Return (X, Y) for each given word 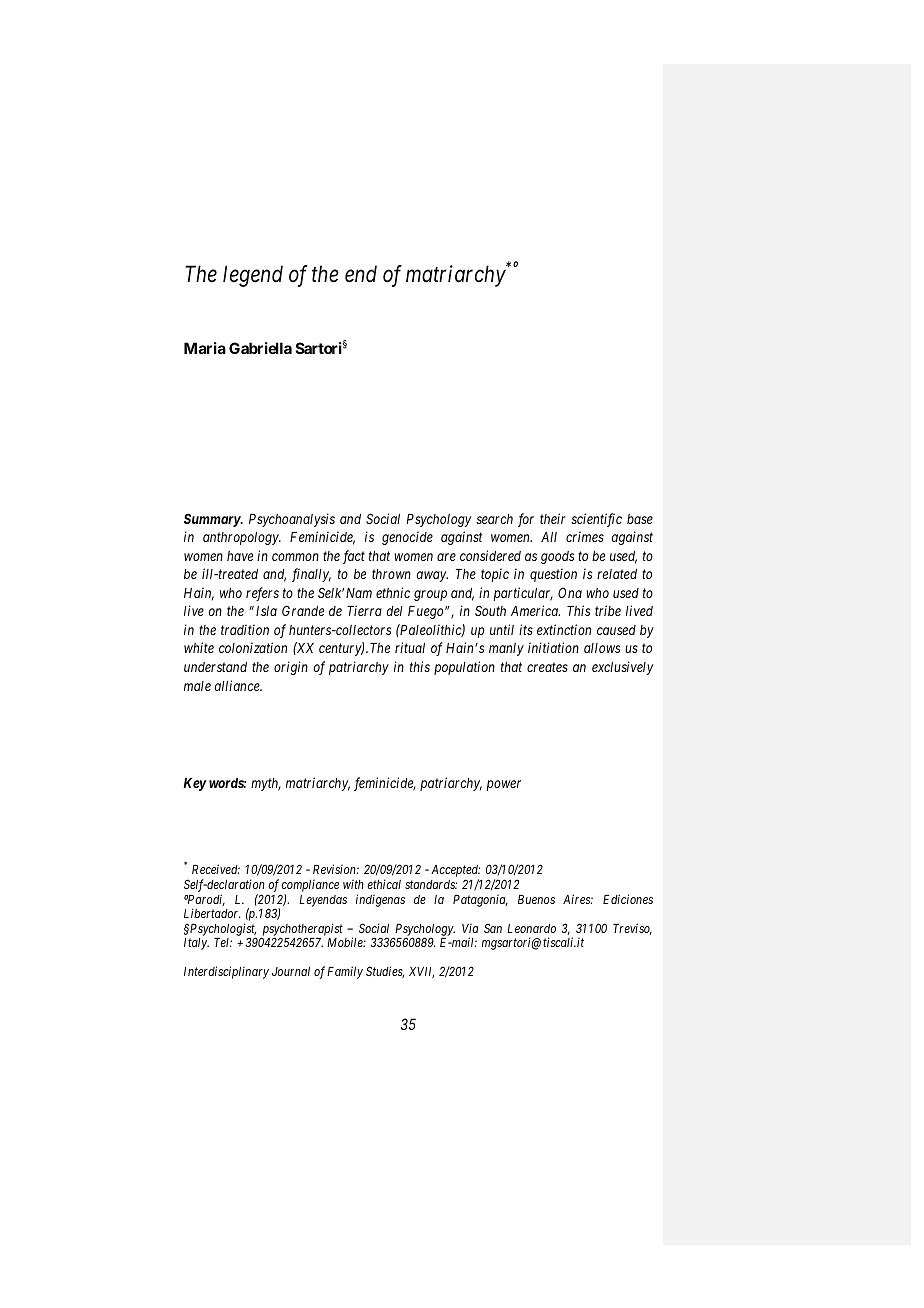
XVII (421, 972)
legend (253, 276)
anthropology (242, 538)
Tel (223, 942)
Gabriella (260, 348)
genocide (407, 538)
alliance (238, 685)
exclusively (622, 668)
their (553, 518)
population (464, 668)
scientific (596, 520)
